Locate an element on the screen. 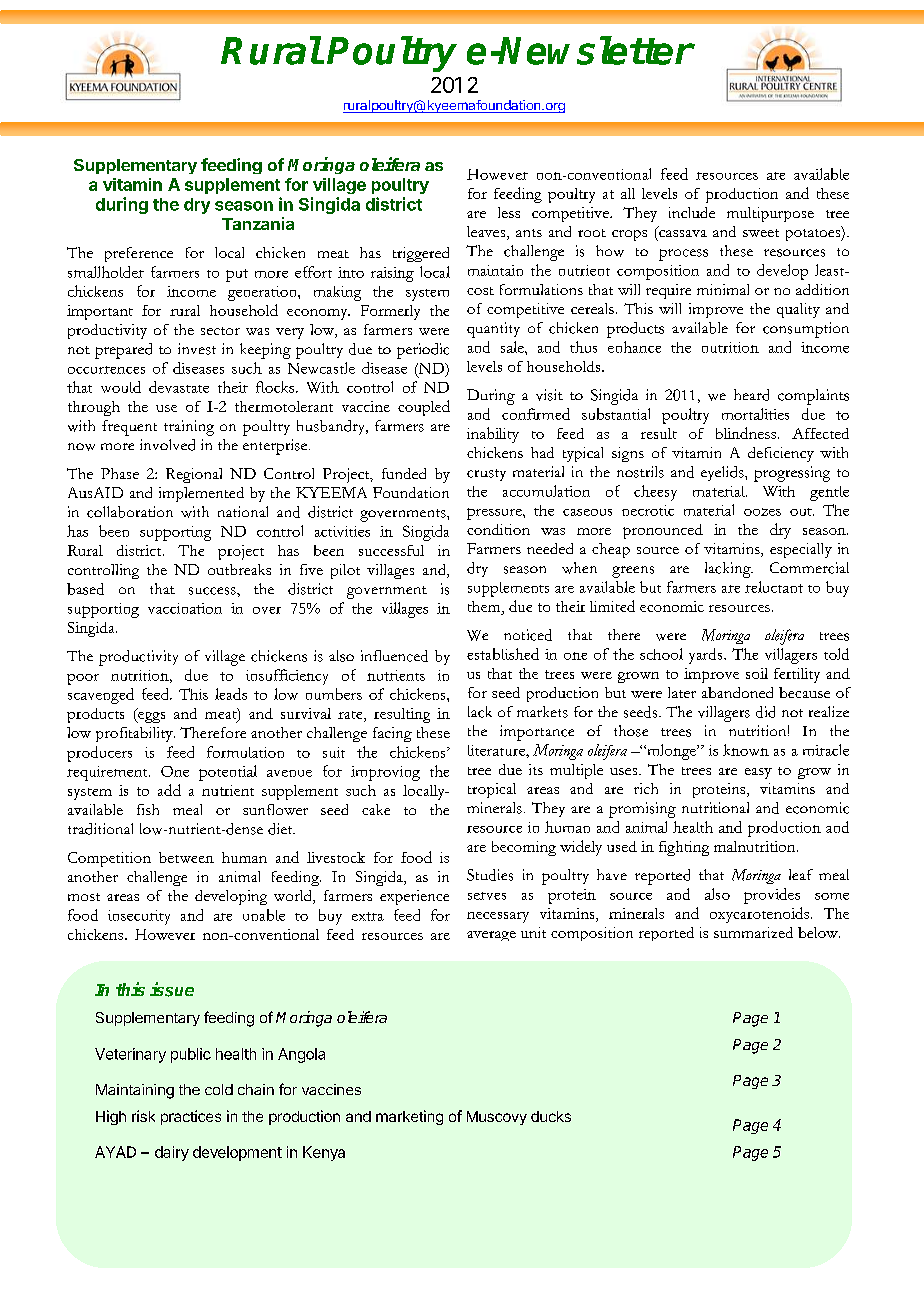 This screenshot has width=924, height=1308. average is located at coordinates (491, 936).
